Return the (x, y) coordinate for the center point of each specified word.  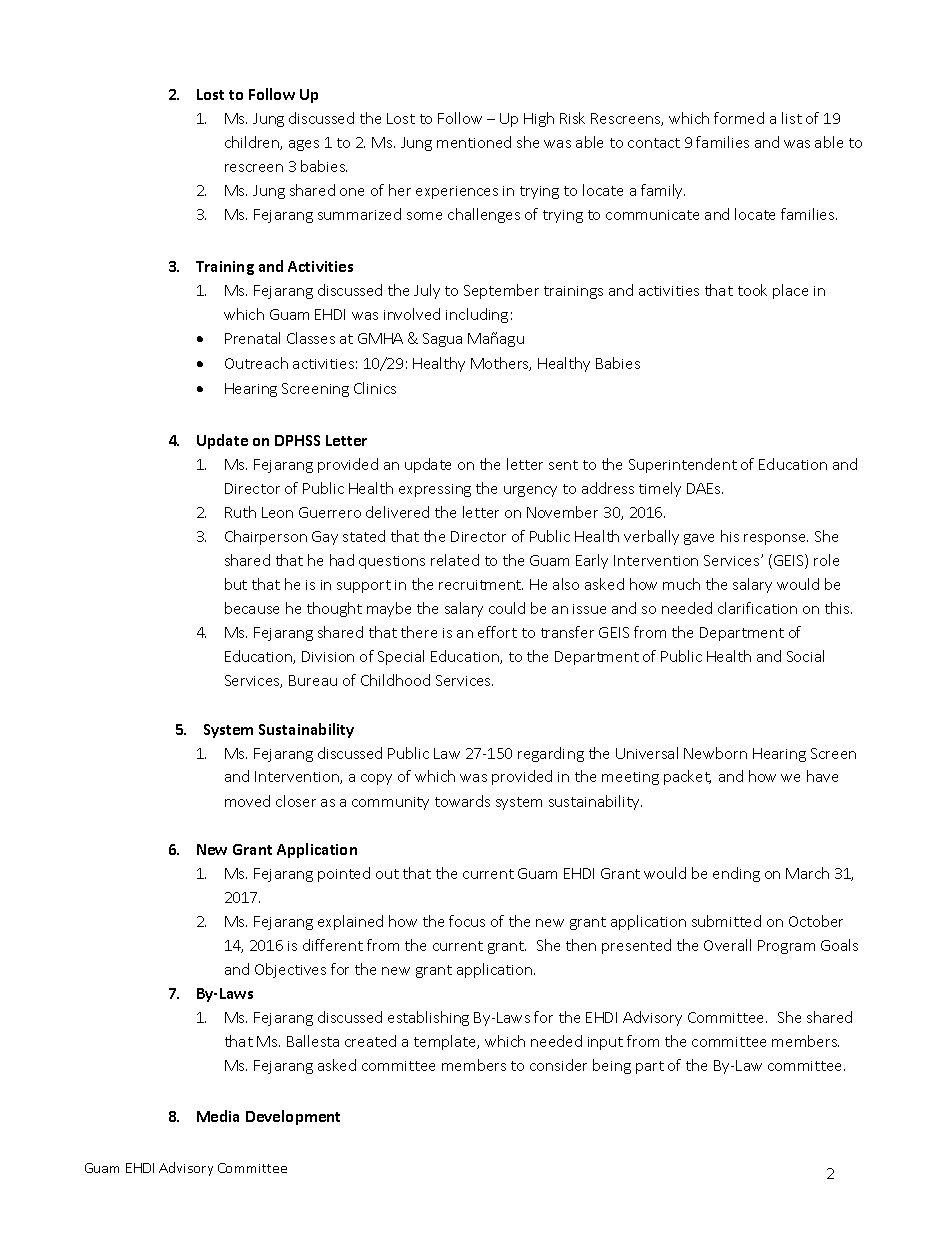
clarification (757, 608)
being (612, 1066)
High (539, 119)
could (507, 608)
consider (558, 1065)
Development (293, 1117)
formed (739, 118)
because (252, 608)
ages (304, 145)
